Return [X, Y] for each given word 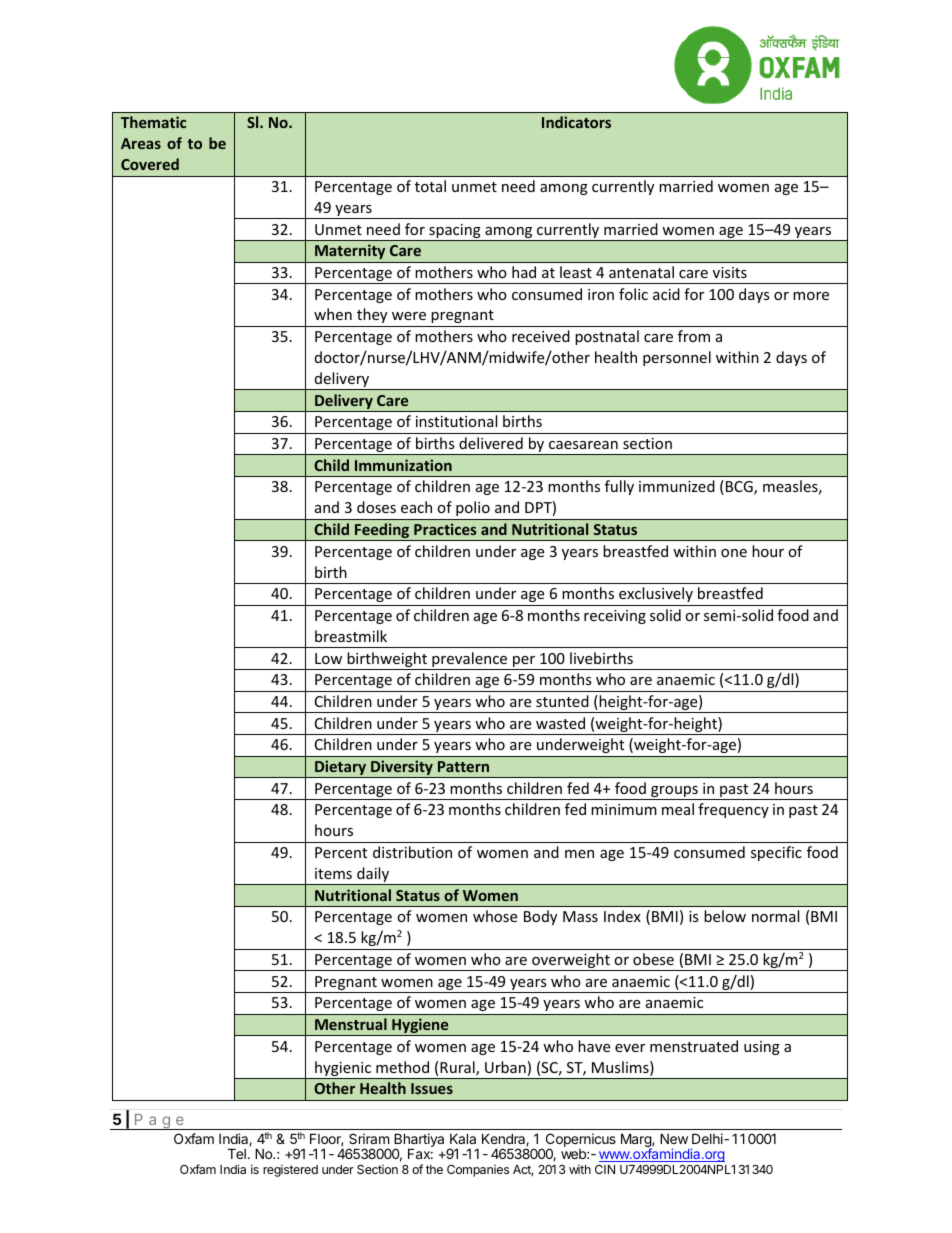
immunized [677, 486]
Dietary [341, 769]
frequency [733, 810]
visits [730, 272]
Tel [237, 1153]
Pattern [463, 766]
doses [376, 507]
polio [473, 508]
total [430, 186]
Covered [150, 164]
